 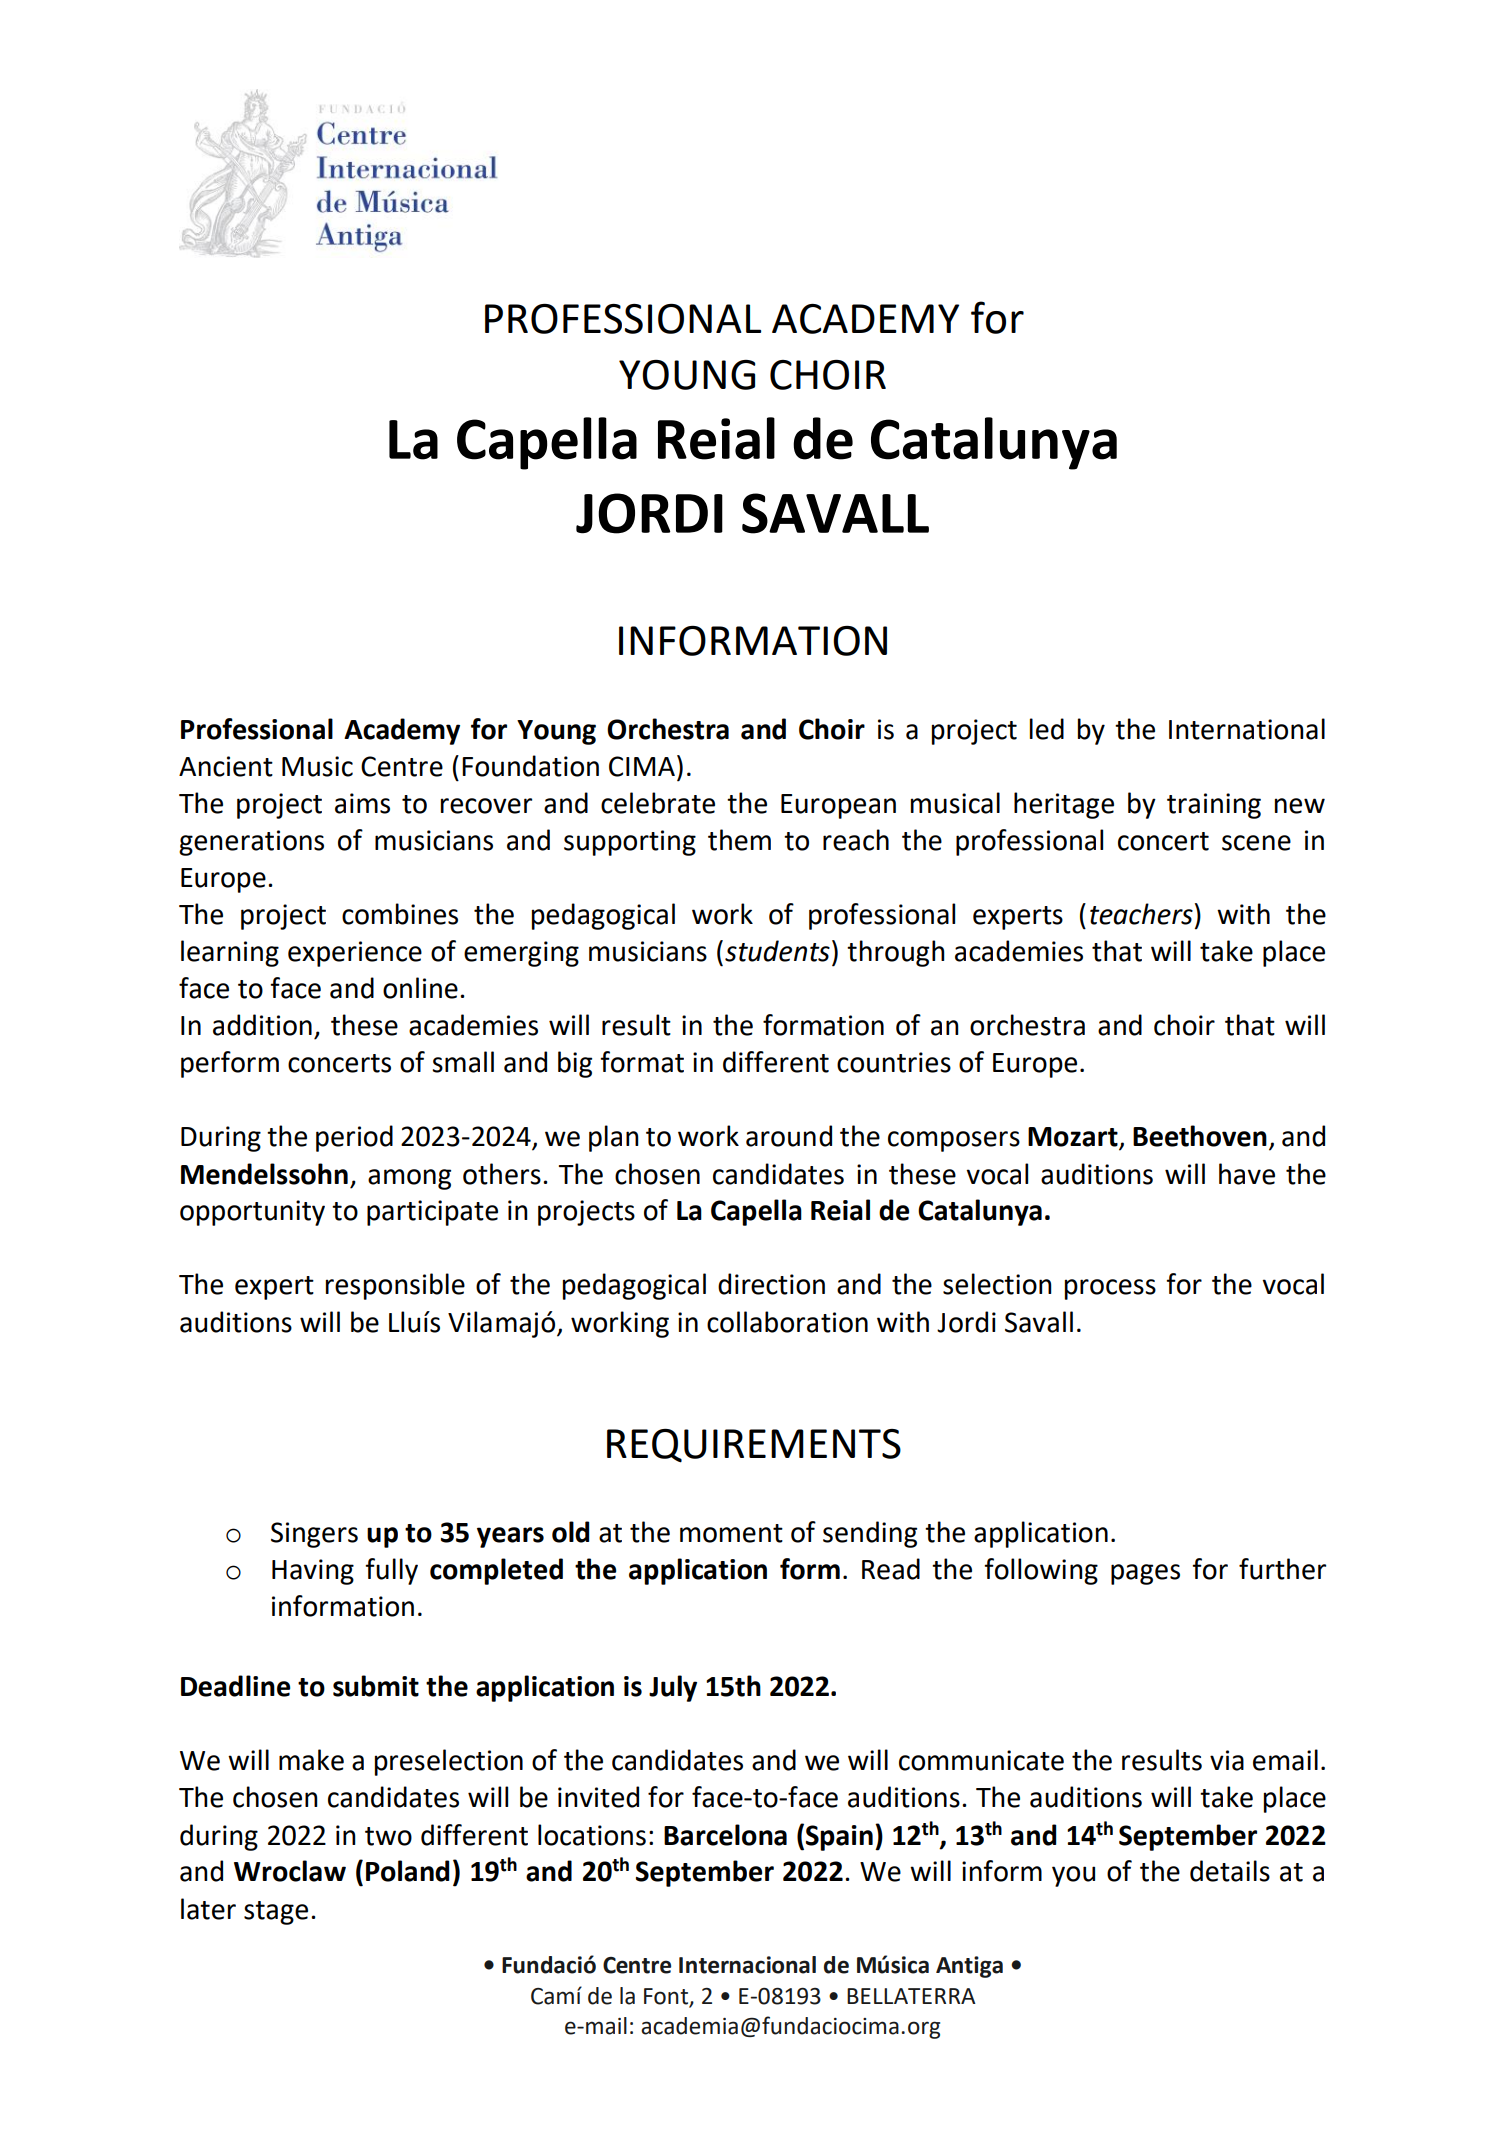 I want to click on moment, so click(x=731, y=1533).
